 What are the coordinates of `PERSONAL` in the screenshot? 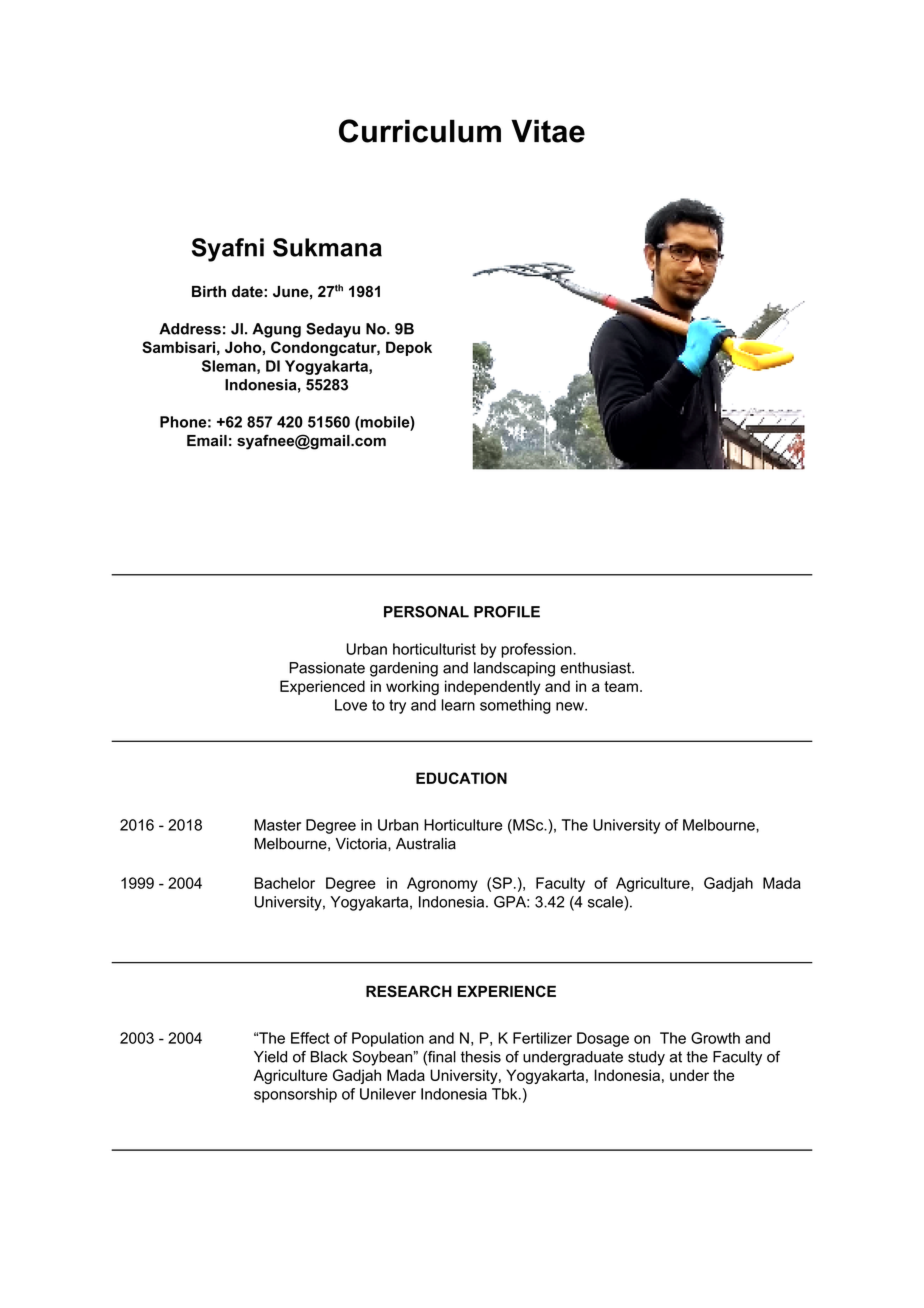 It's located at (426, 612).
